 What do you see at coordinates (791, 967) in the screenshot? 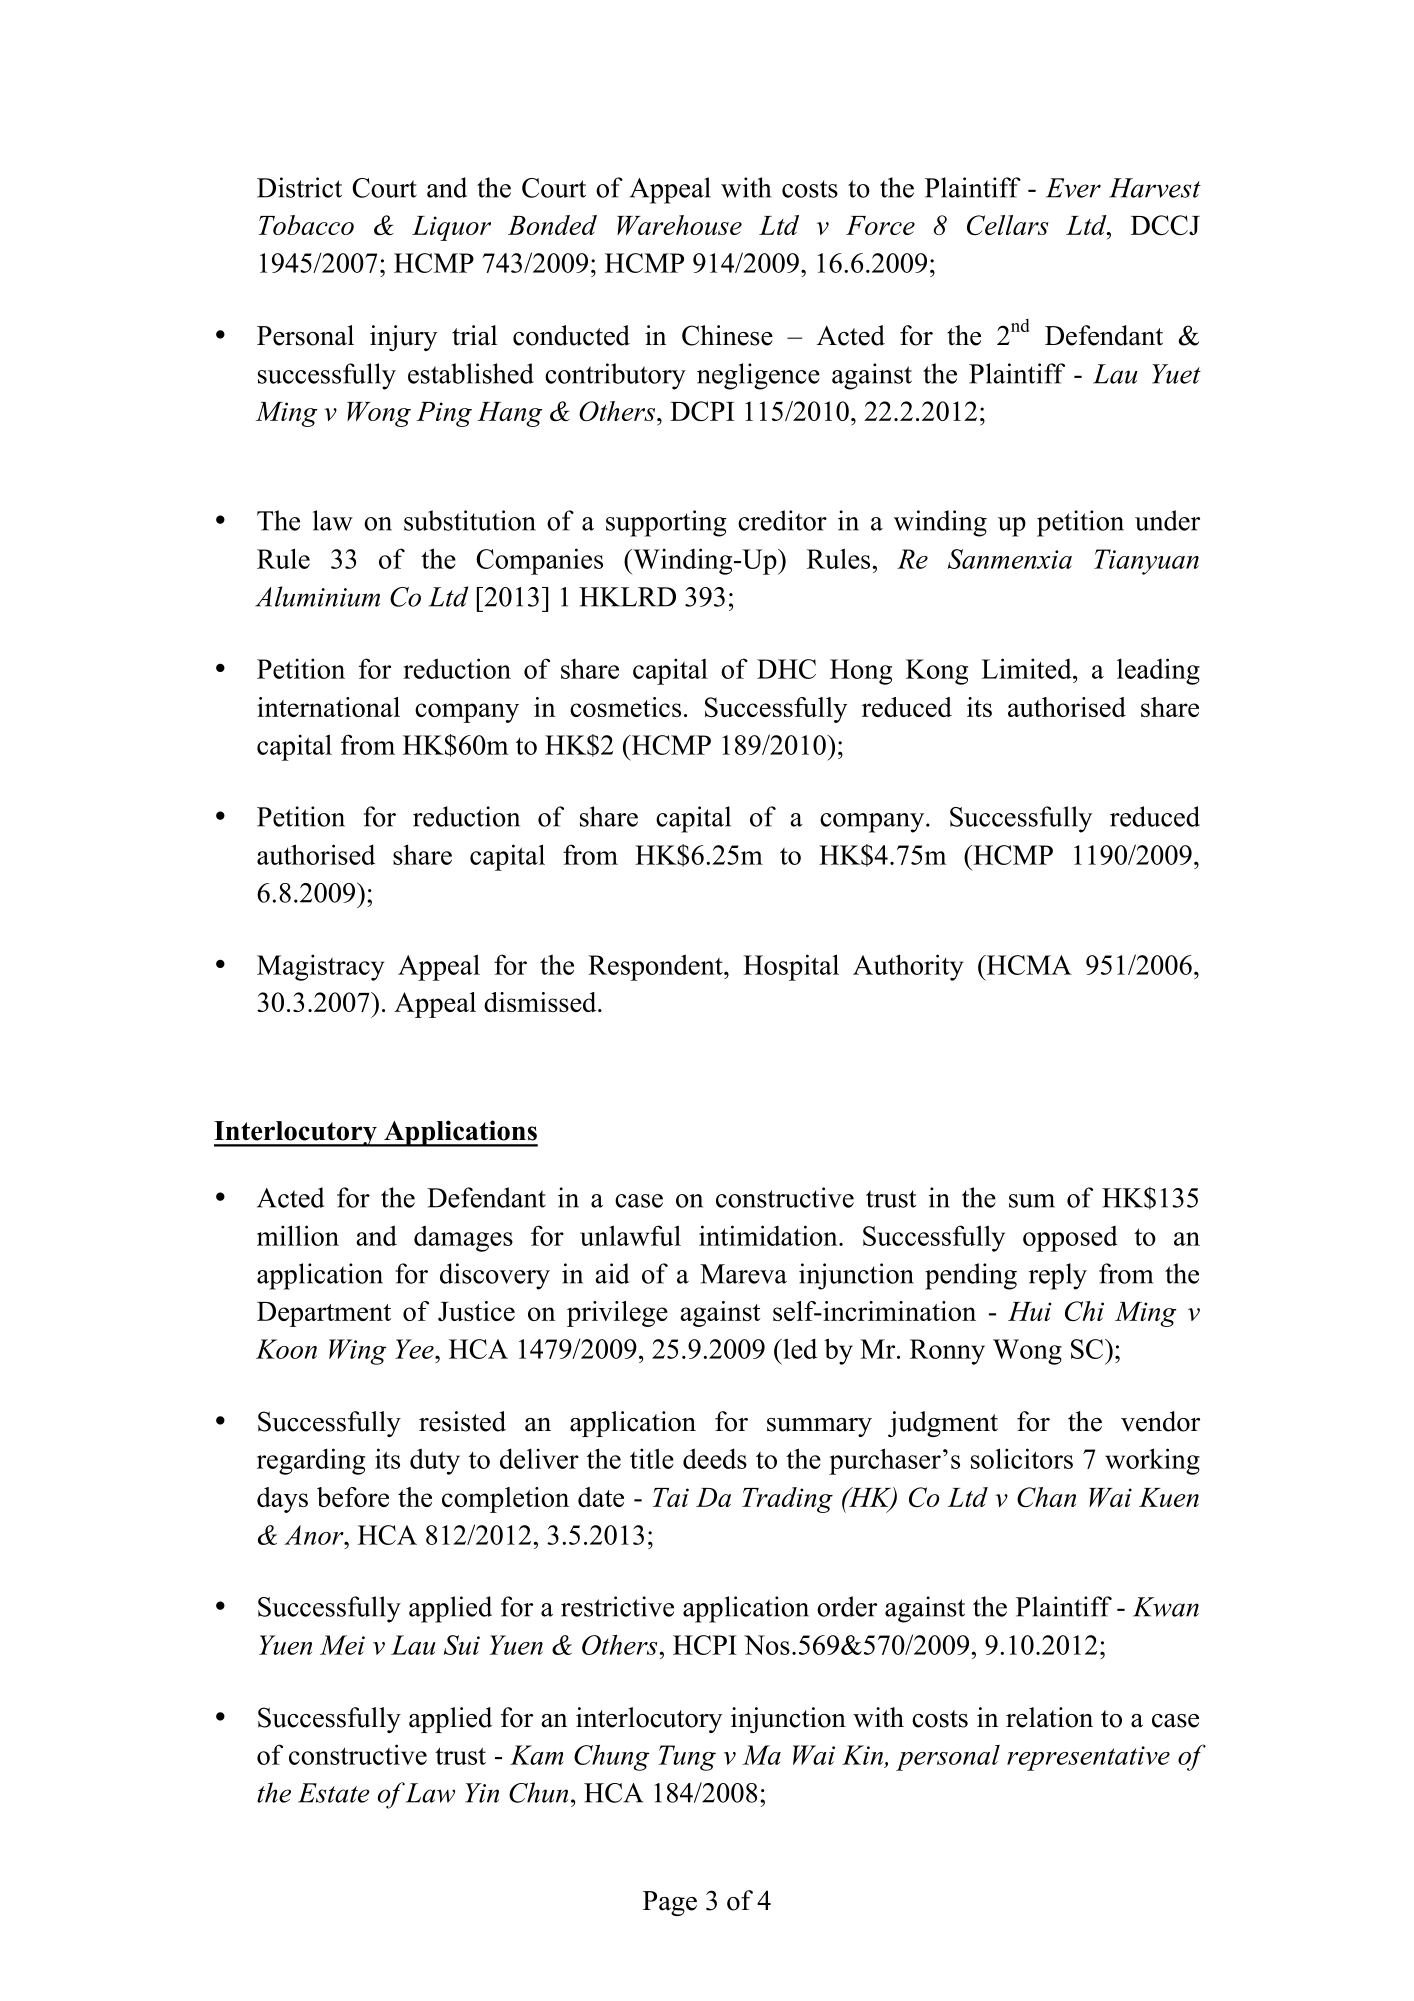
I see `Hospital` at bounding box center [791, 967].
